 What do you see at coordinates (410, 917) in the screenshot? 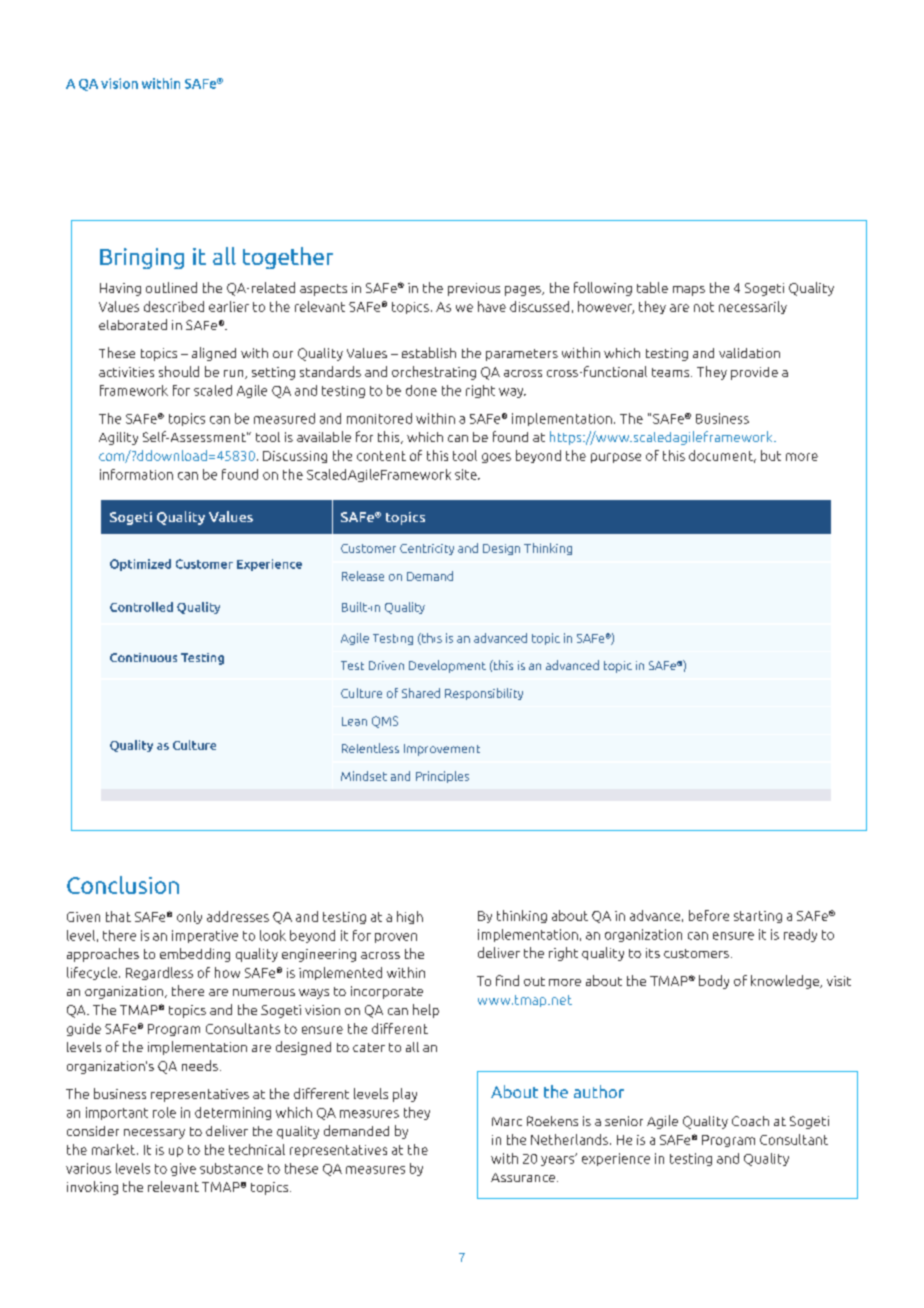
I see `high` at bounding box center [410, 917].
